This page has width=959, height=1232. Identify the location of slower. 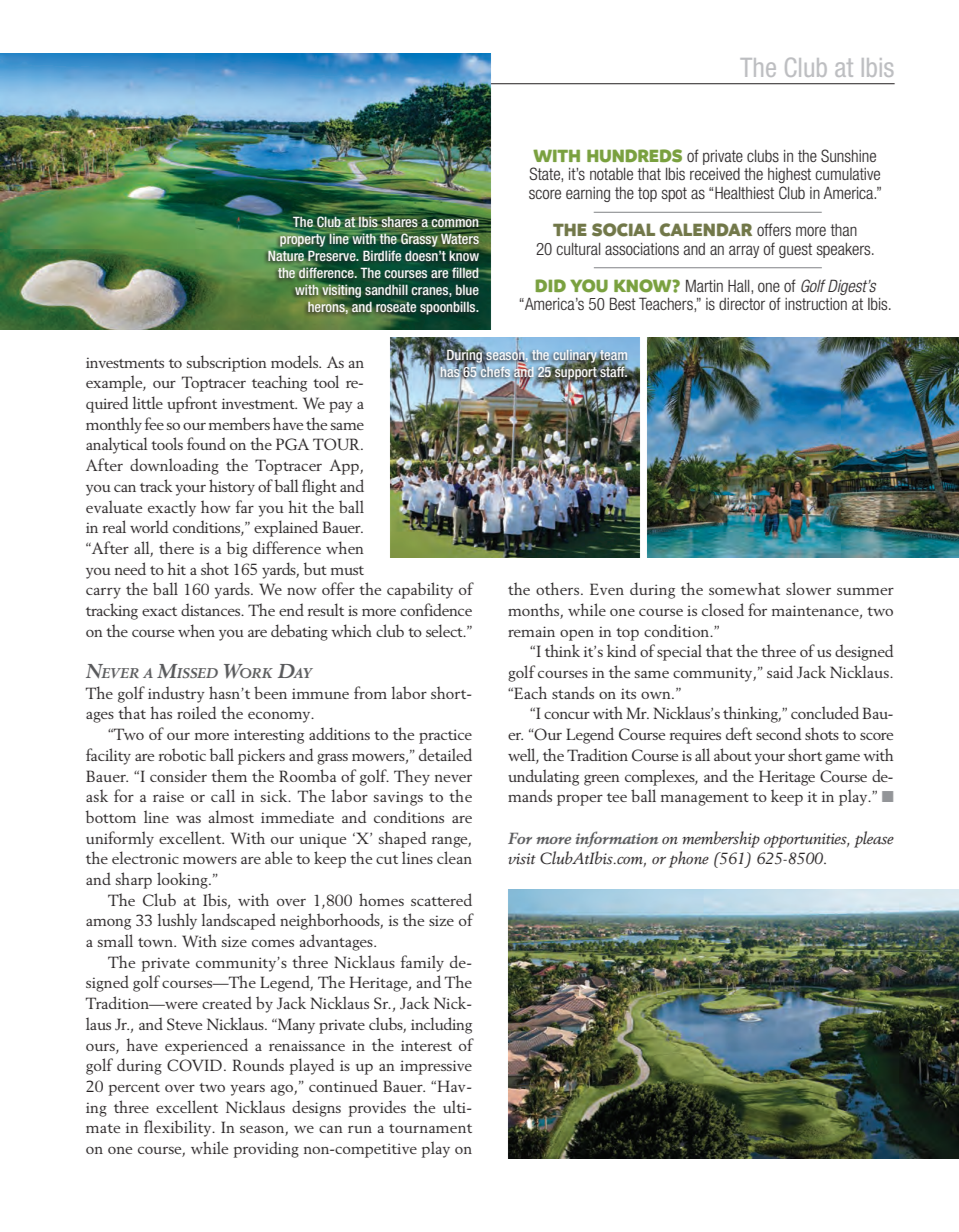
(808, 588).
